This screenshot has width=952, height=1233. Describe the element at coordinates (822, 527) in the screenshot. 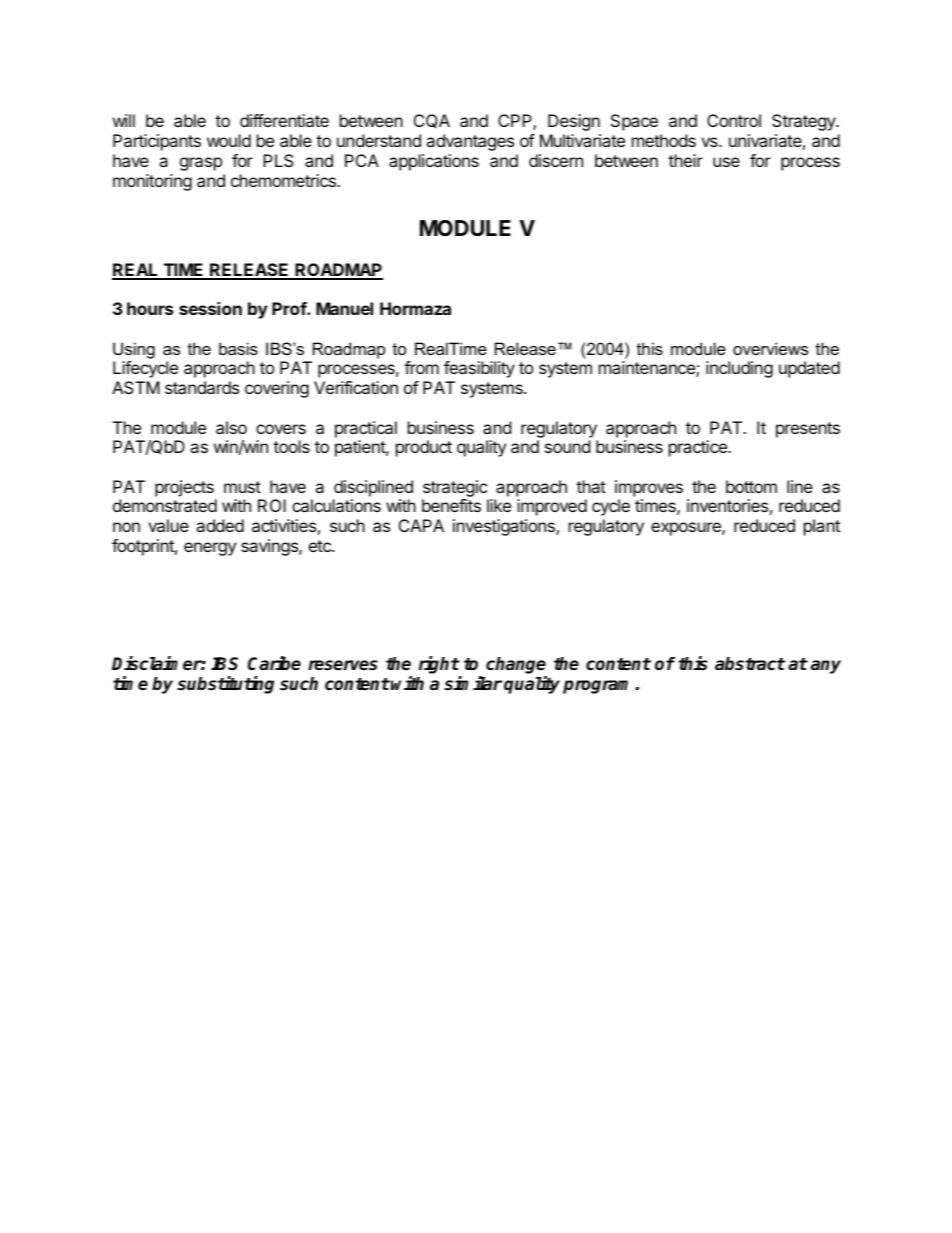

I see `plant` at that location.
